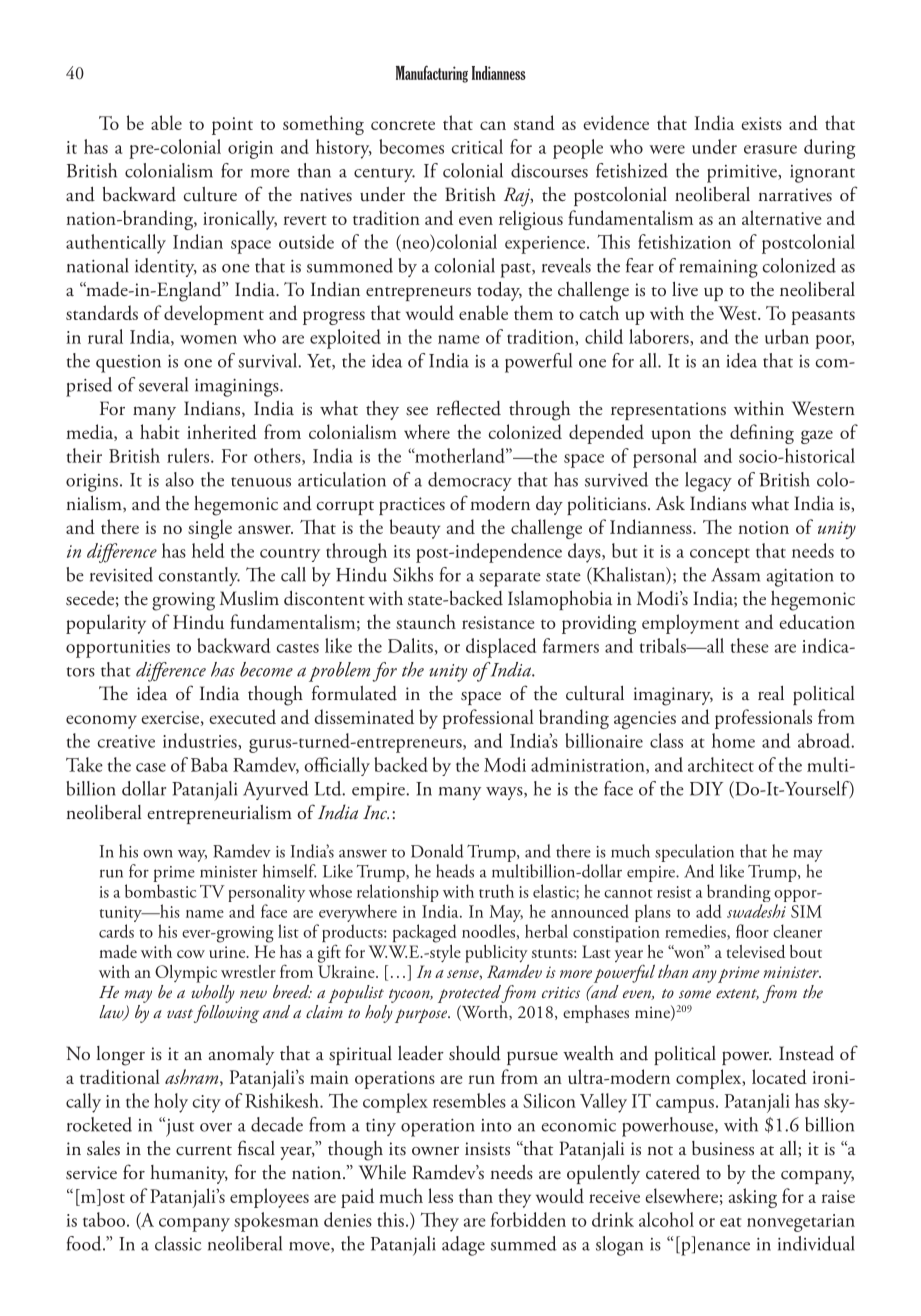 Image resolution: width=921 pixels, height=1316 pixels. Describe the element at coordinates (750, 645) in the screenshot. I see `these` at that location.
